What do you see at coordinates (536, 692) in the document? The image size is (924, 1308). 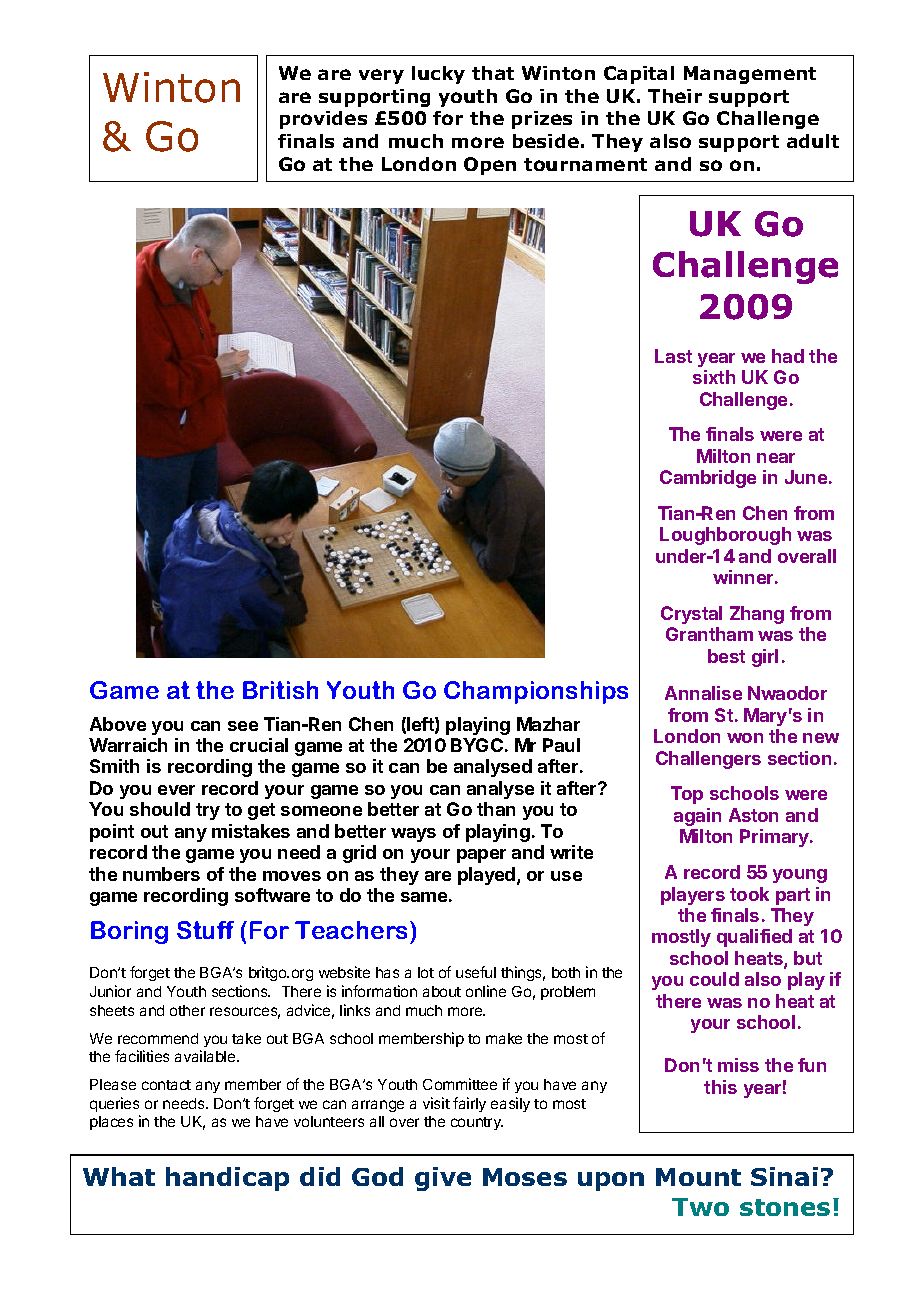 I see `Championships` at bounding box center [536, 692].
